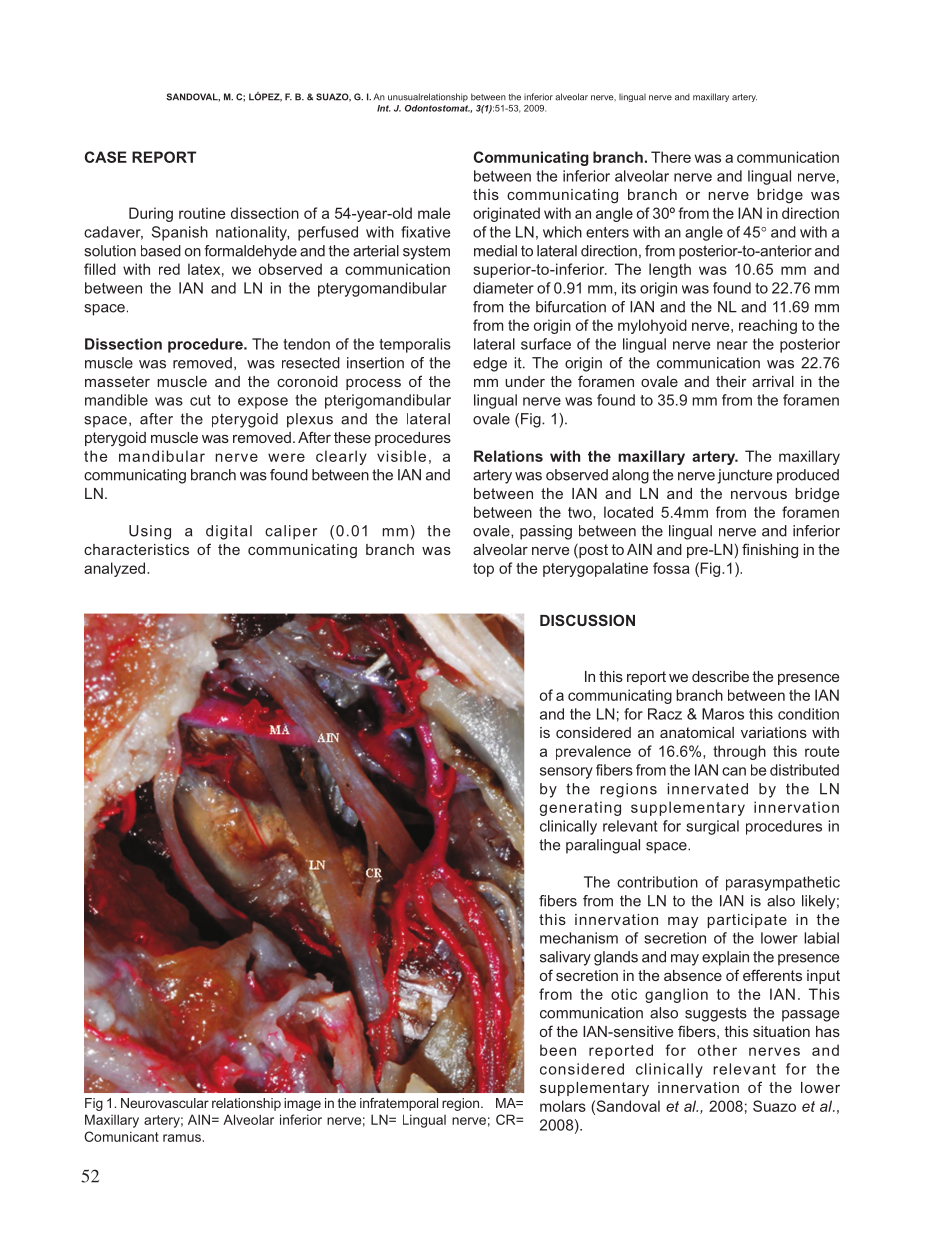 This screenshot has width=952, height=1233. What do you see at coordinates (116, 569) in the screenshot?
I see `analyzed` at bounding box center [116, 569].
